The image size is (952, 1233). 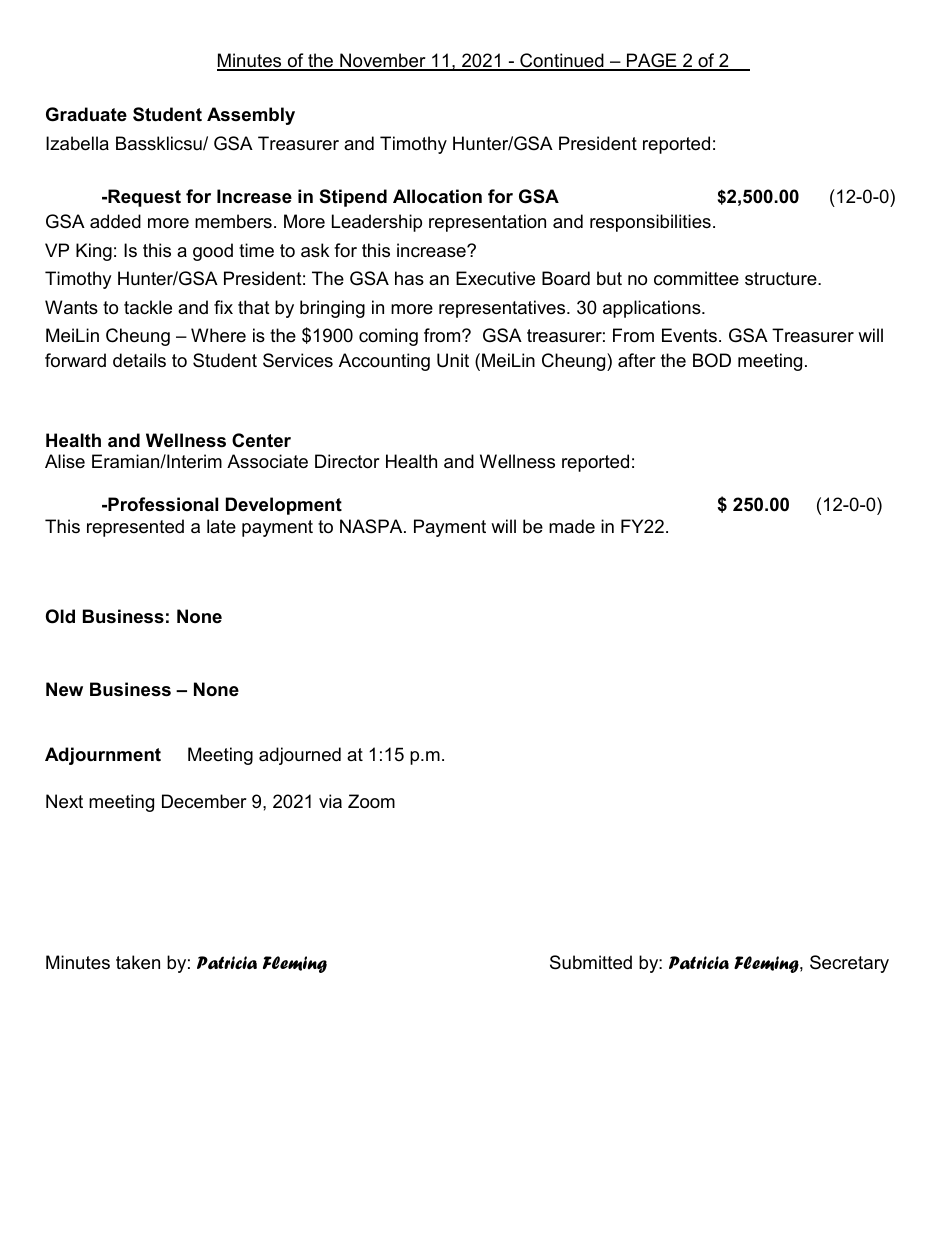 I want to click on Submitted, so click(x=591, y=962).
